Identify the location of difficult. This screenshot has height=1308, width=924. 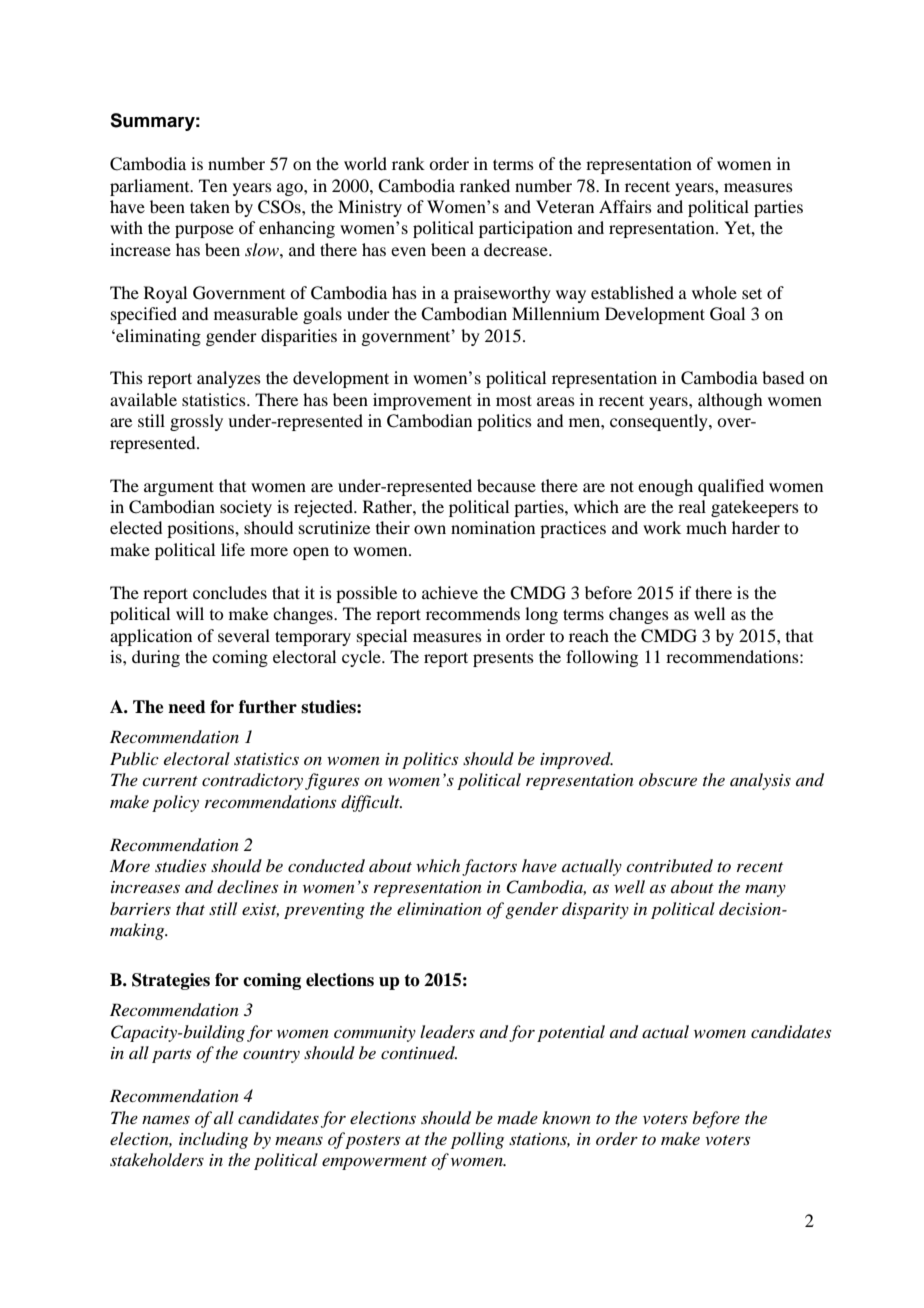
(371, 803).
